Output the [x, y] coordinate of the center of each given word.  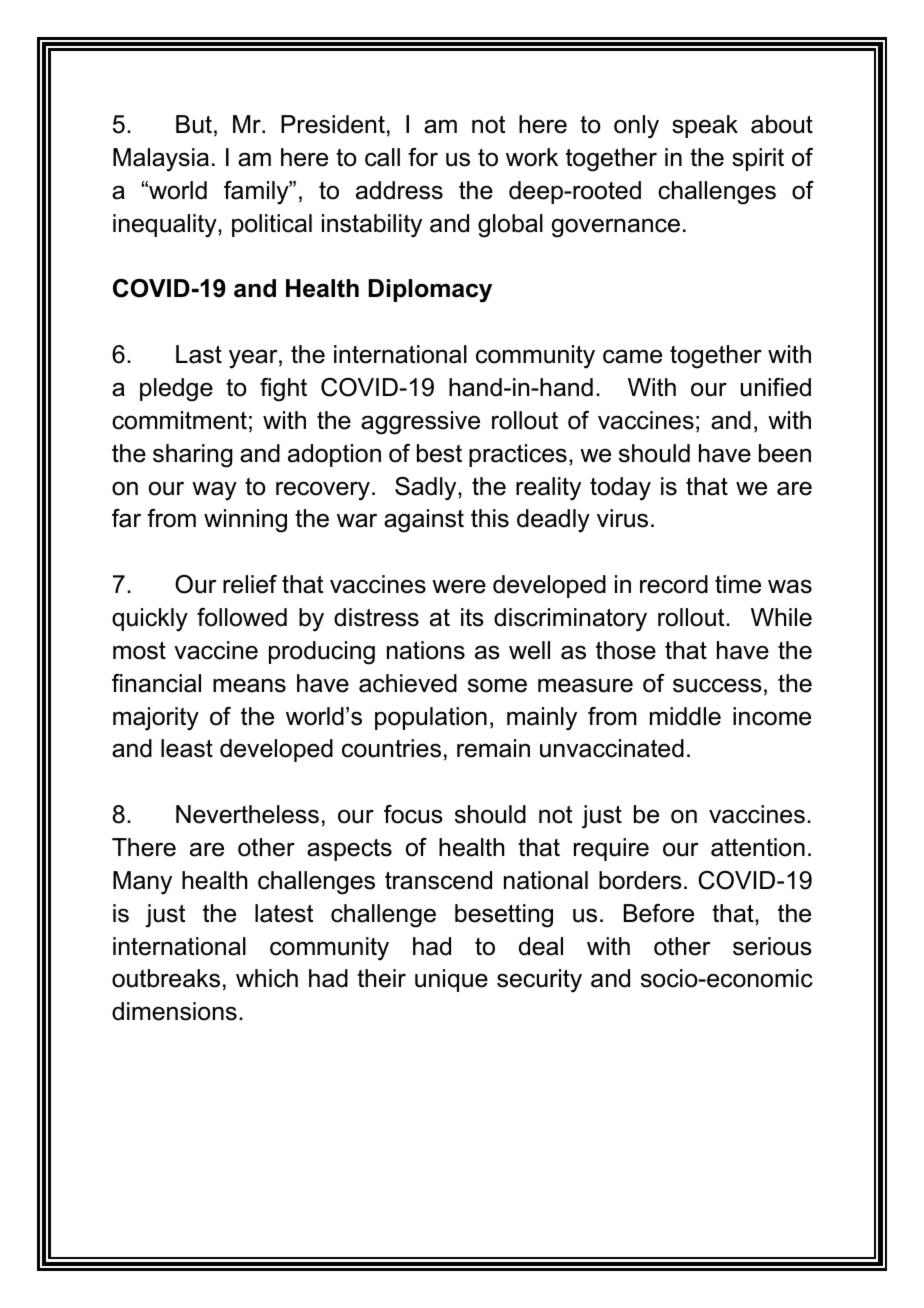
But [194, 124]
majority [156, 719]
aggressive [420, 423]
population [431, 718]
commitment [179, 420]
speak [705, 126]
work [532, 157]
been [785, 453]
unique [451, 980]
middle [685, 716]
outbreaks [166, 978]
